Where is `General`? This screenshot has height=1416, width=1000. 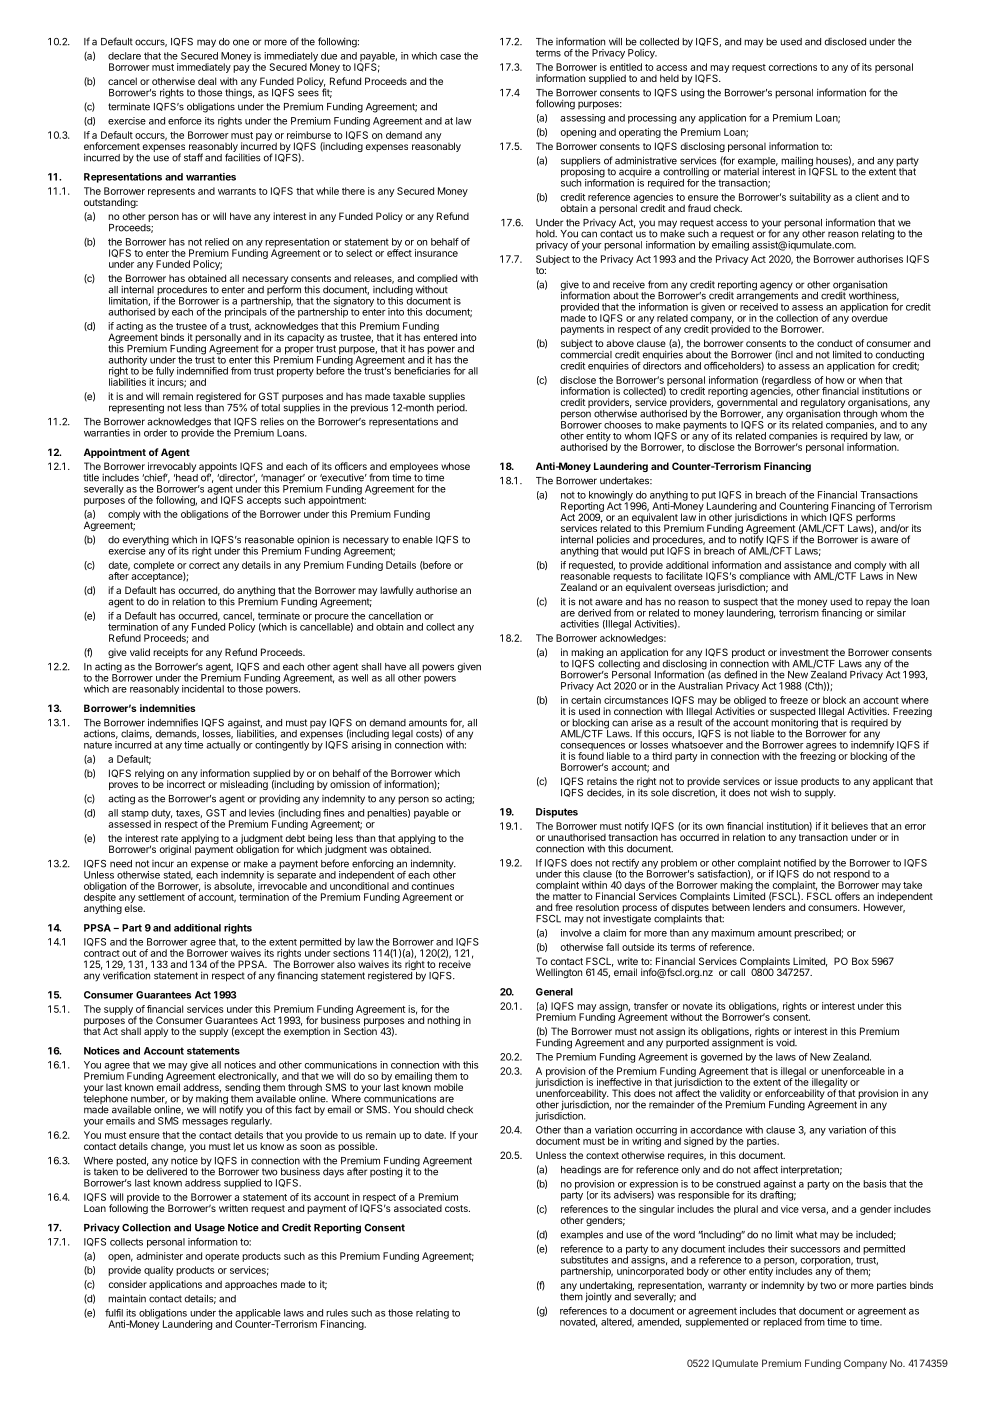 General is located at coordinates (554, 992).
